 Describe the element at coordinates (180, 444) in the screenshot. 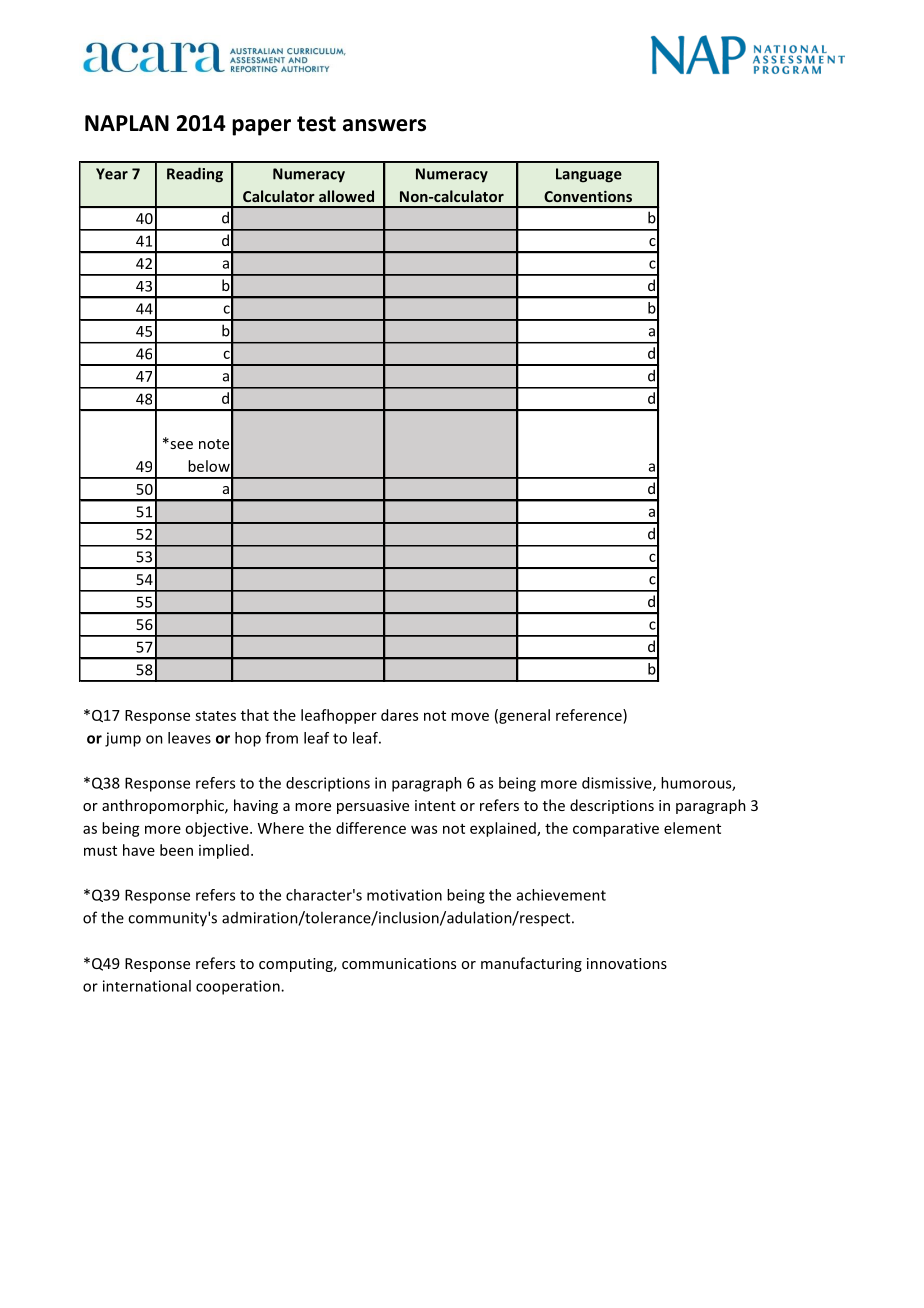

I see `see` at that location.
